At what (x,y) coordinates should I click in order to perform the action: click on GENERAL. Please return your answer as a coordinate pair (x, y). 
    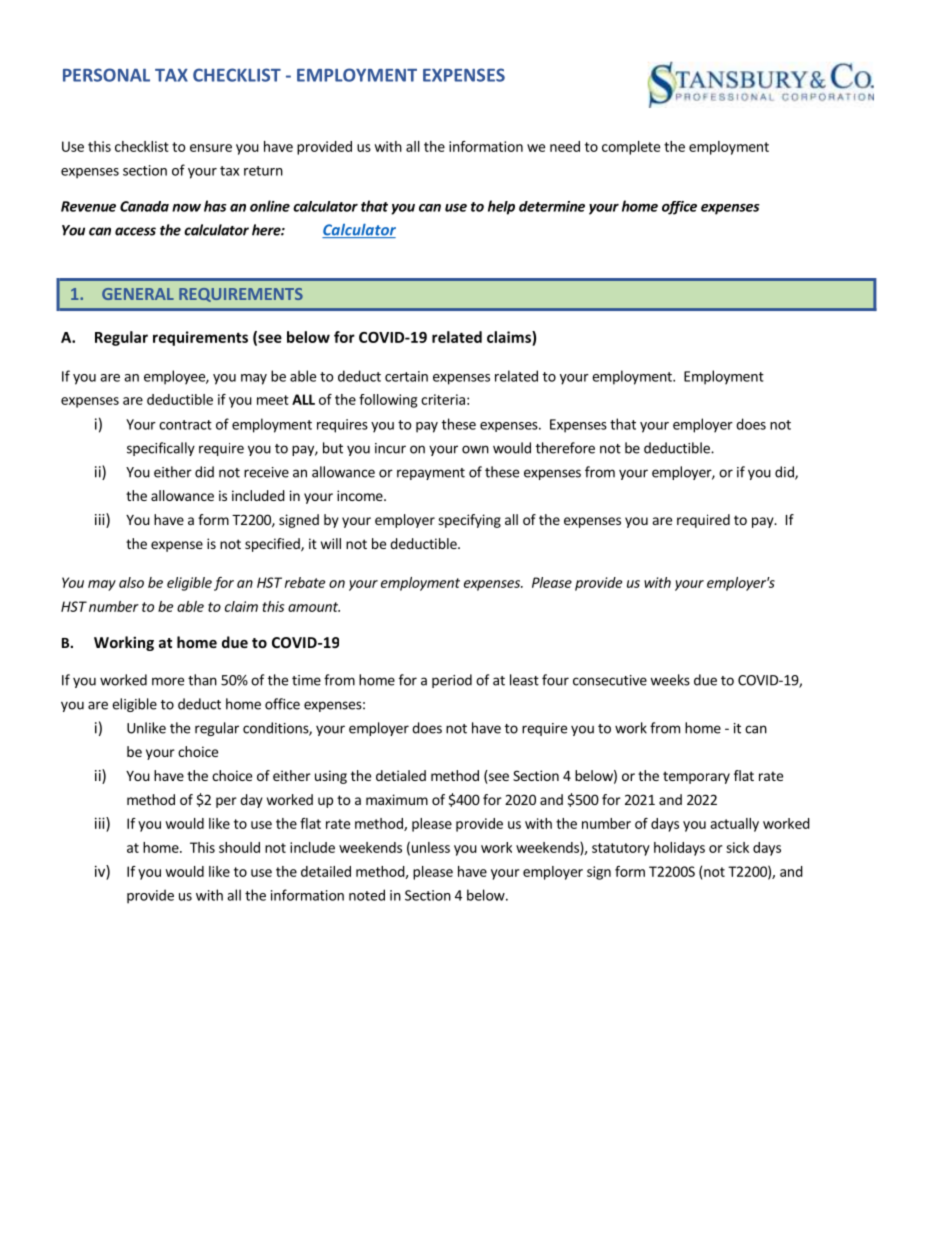
    Looking at the image, I should click on (138, 294).
